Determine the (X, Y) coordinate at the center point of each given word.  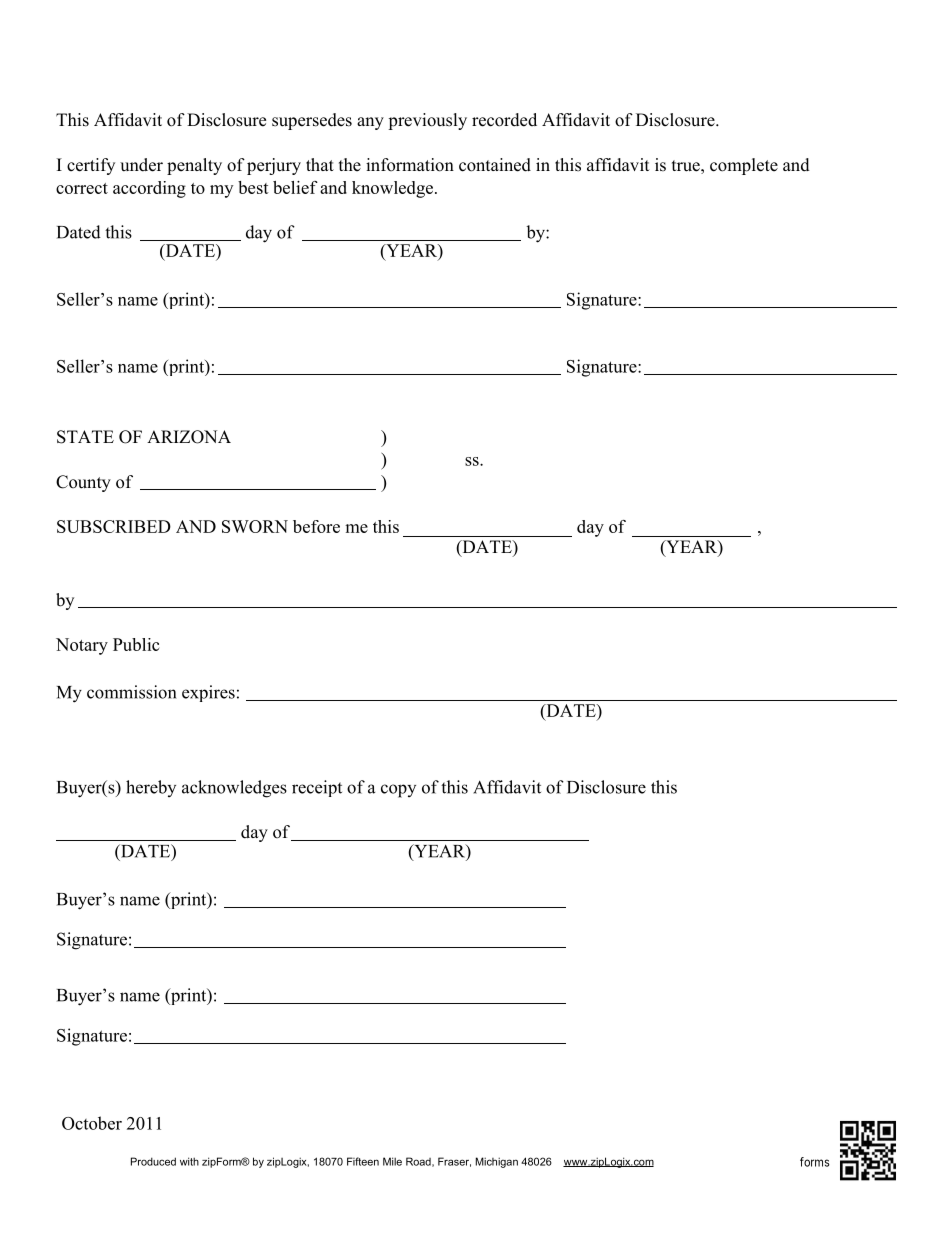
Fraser (454, 1162)
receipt (317, 788)
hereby (151, 788)
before (316, 526)
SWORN (255, 526)
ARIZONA (189, 437)
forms (814, 1162)
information (410, 165)
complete (744, 166)
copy (398, 791)
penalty (194, 166)
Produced (153, 1161)
